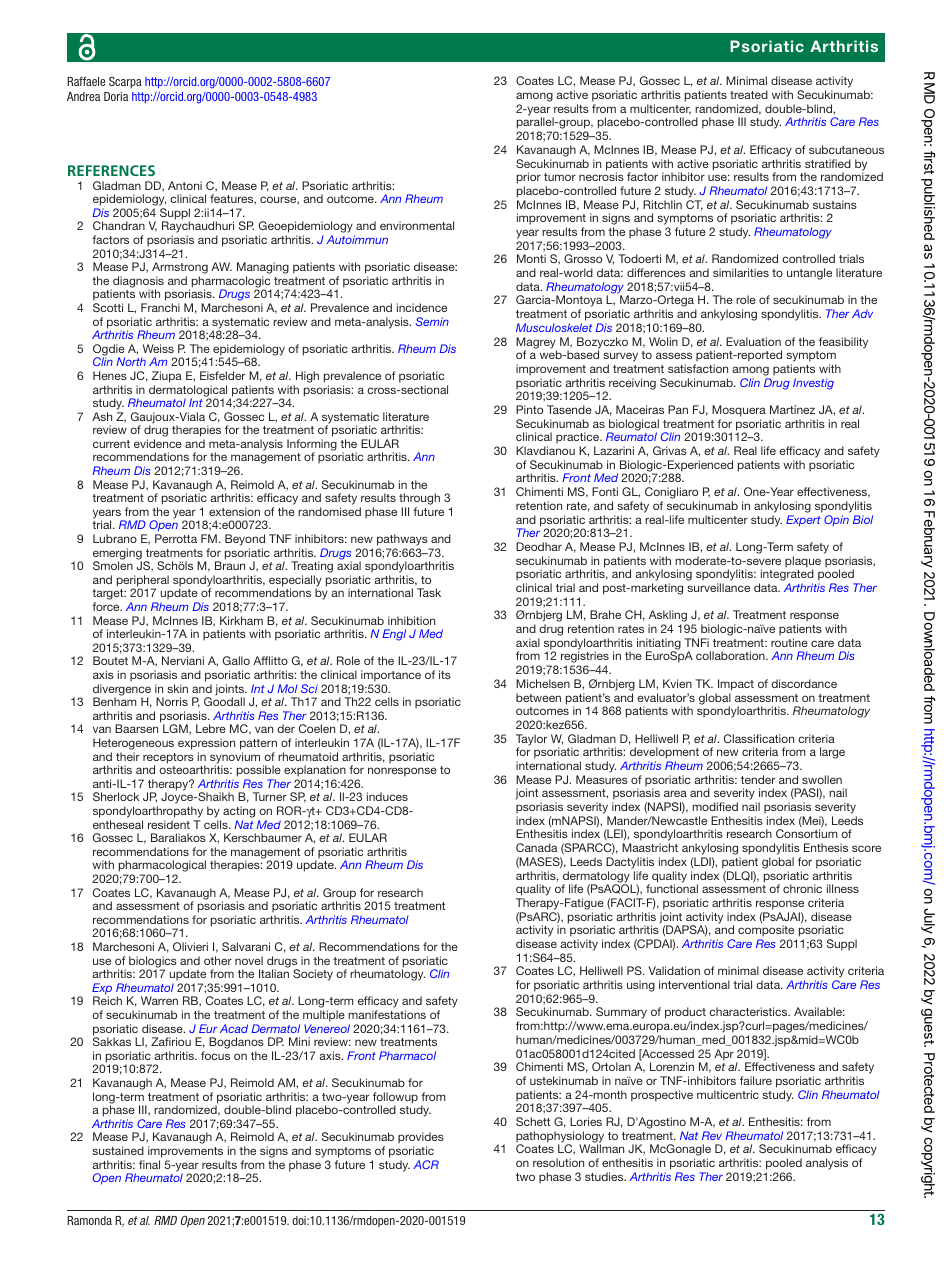 Image resolution: width=952 pixels, height=1270 pixels. Describe the element at coordinates (756, 1080) in the screenshot. I see `failure` at that location.
